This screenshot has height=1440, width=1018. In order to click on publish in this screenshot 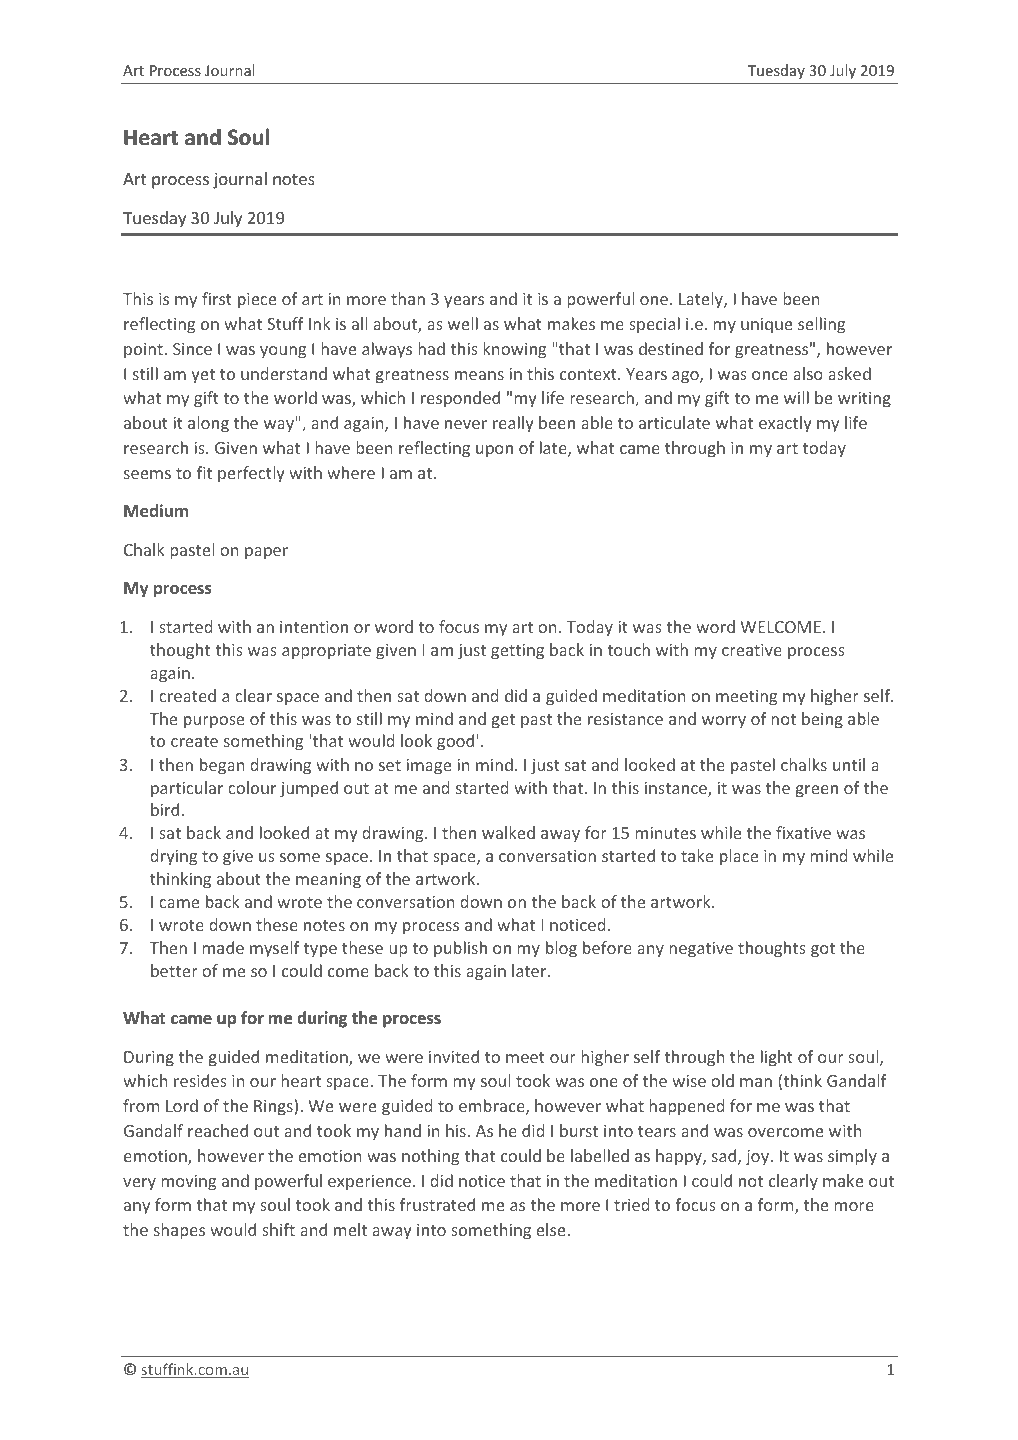, I will do `click(460, 949)`.
